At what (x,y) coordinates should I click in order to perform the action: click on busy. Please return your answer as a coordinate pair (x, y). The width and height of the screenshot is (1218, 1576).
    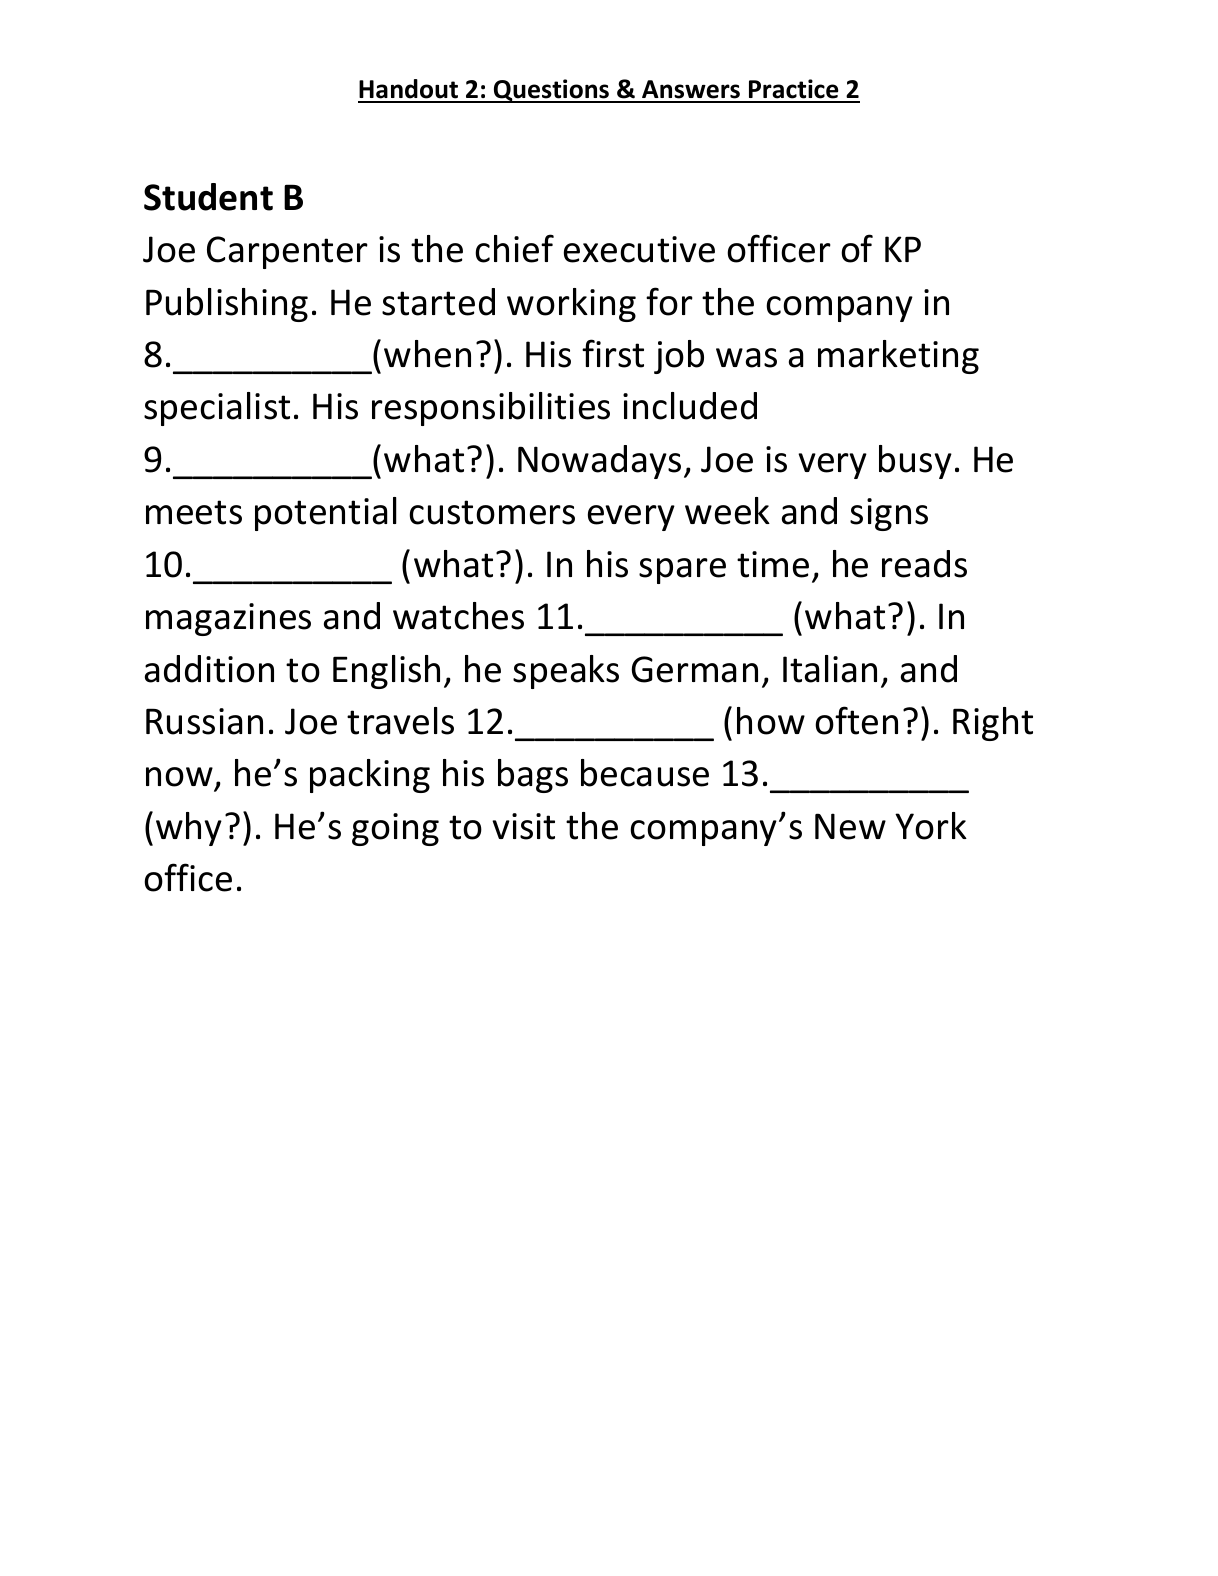
    Looking at the image, I should click on (915, 462).
